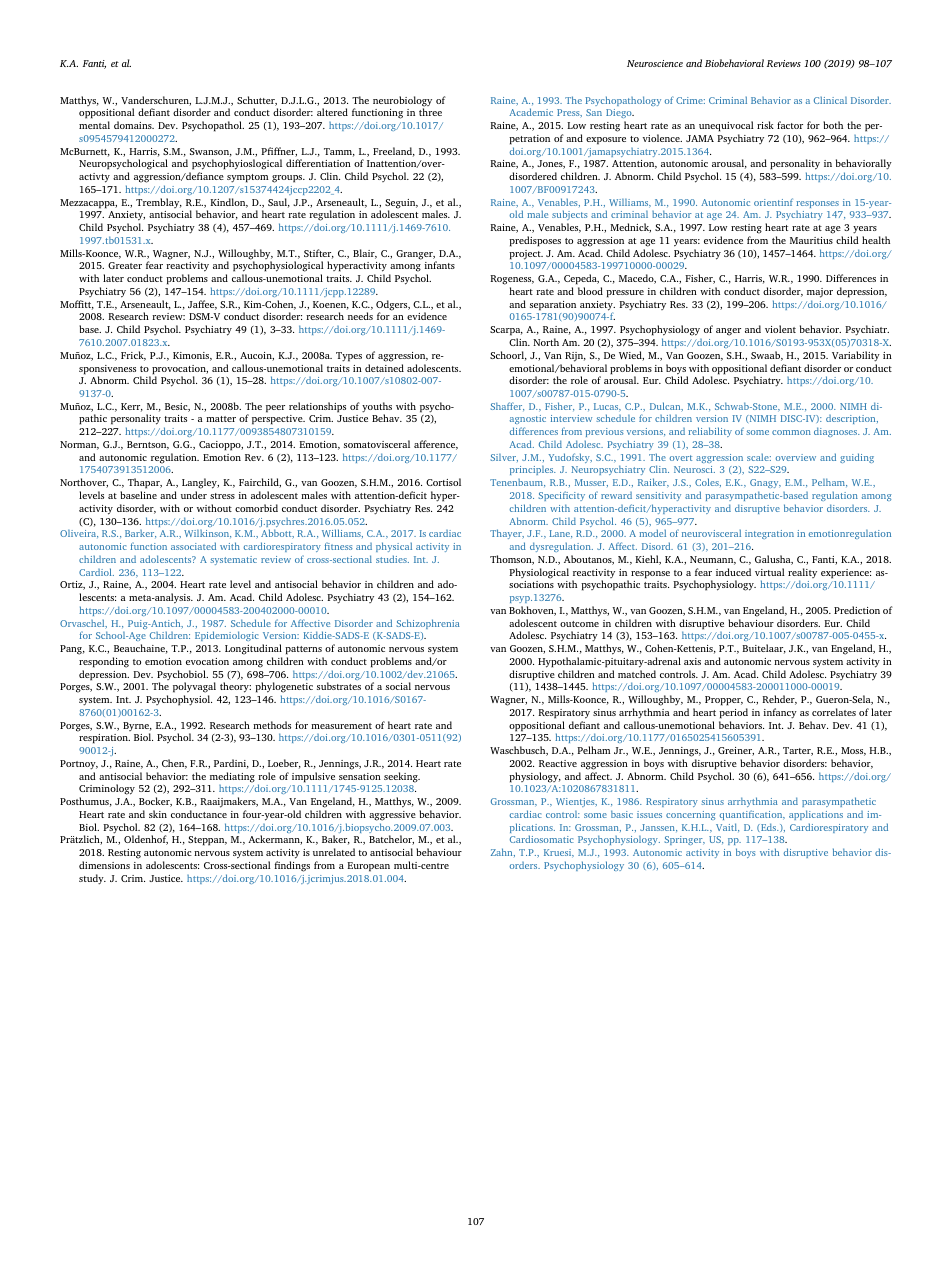 The width and height of the screenshot is (952, 1270). What do you see at coordinates (443, 482) in the screenshot?
I see `Cortisol` at bounding box center [443, 482].
